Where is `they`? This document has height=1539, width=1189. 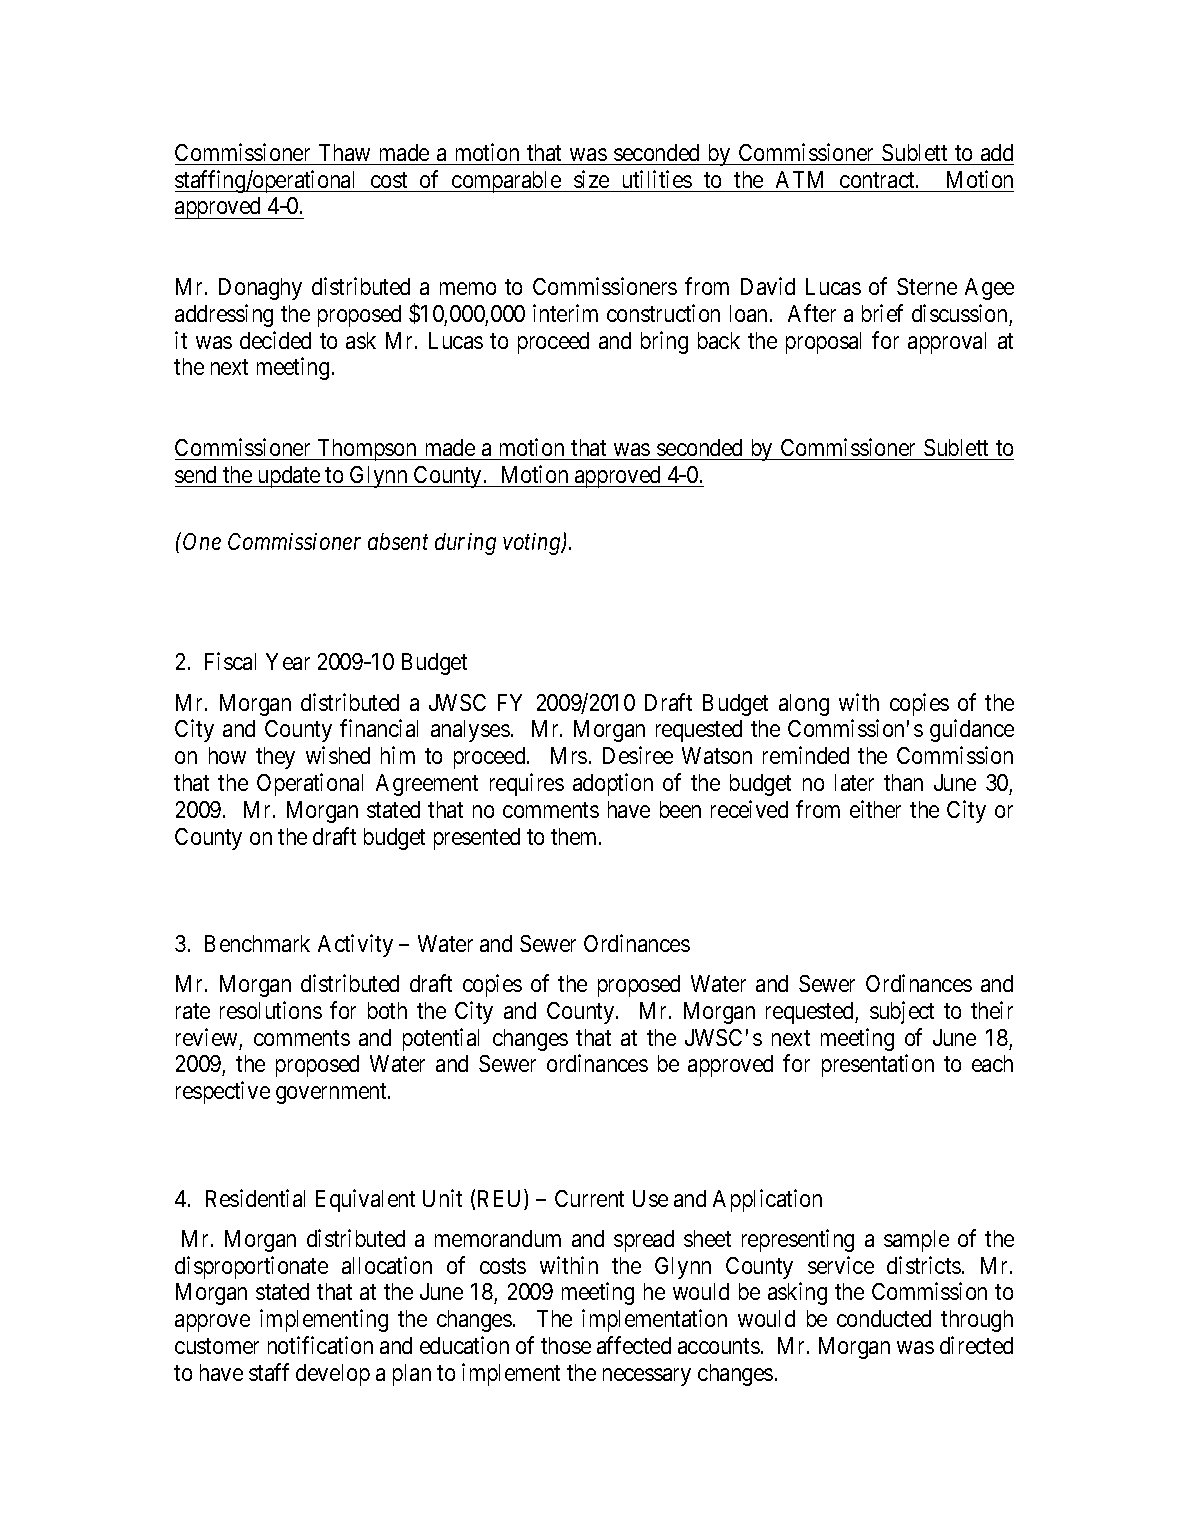 they is located at coordinates (275, 758).
